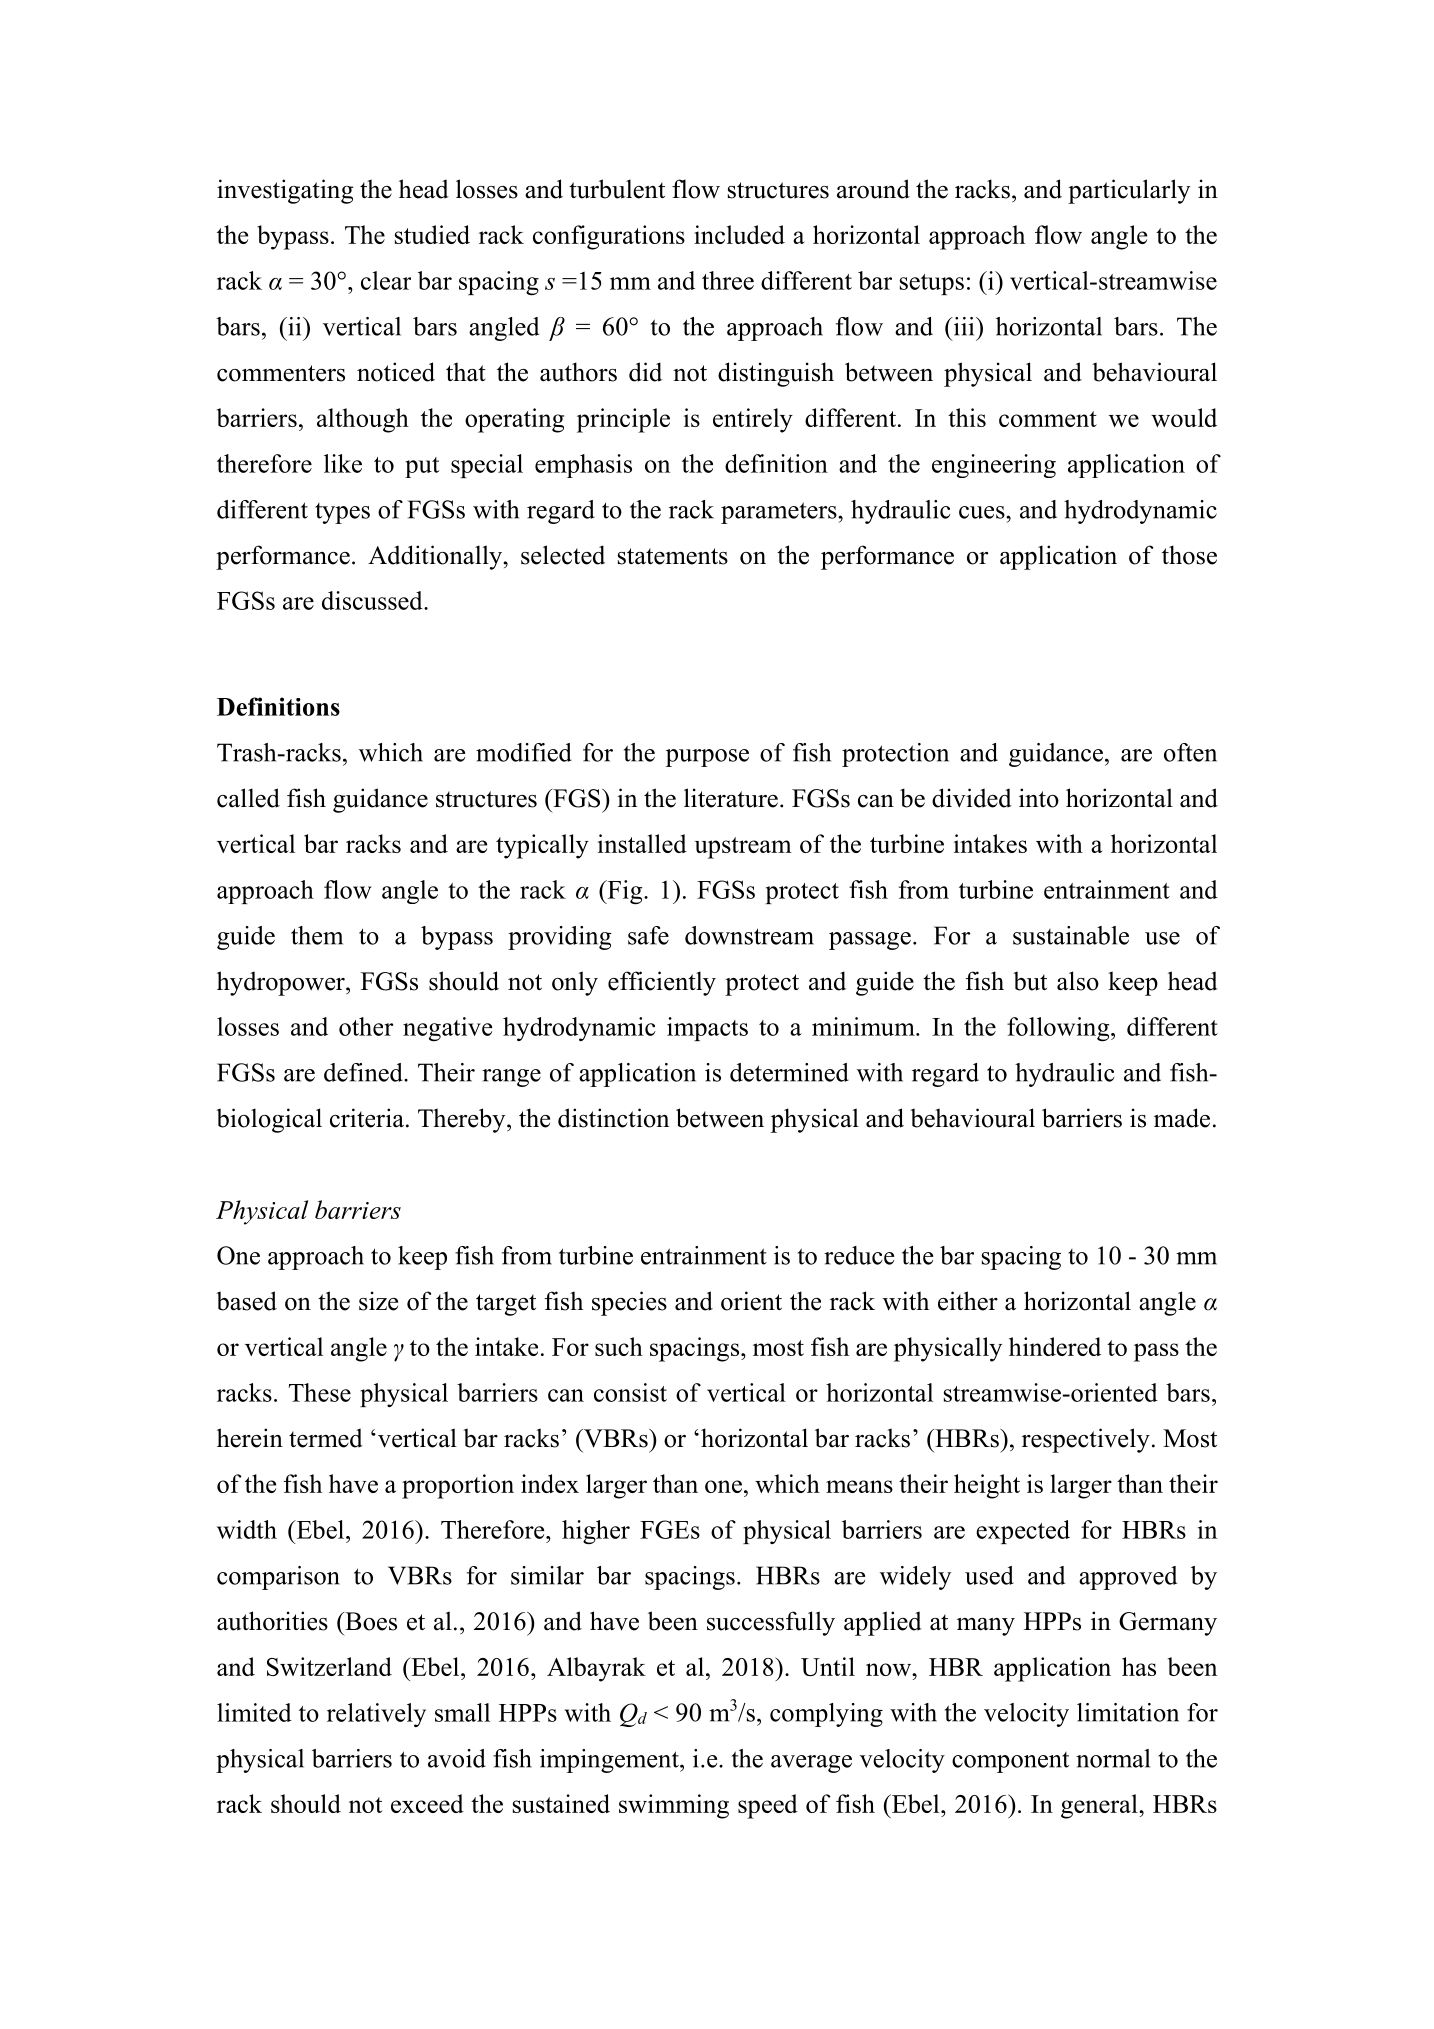 The image size is (1434, 2029). I want to click on also, so click(1078, 981).
